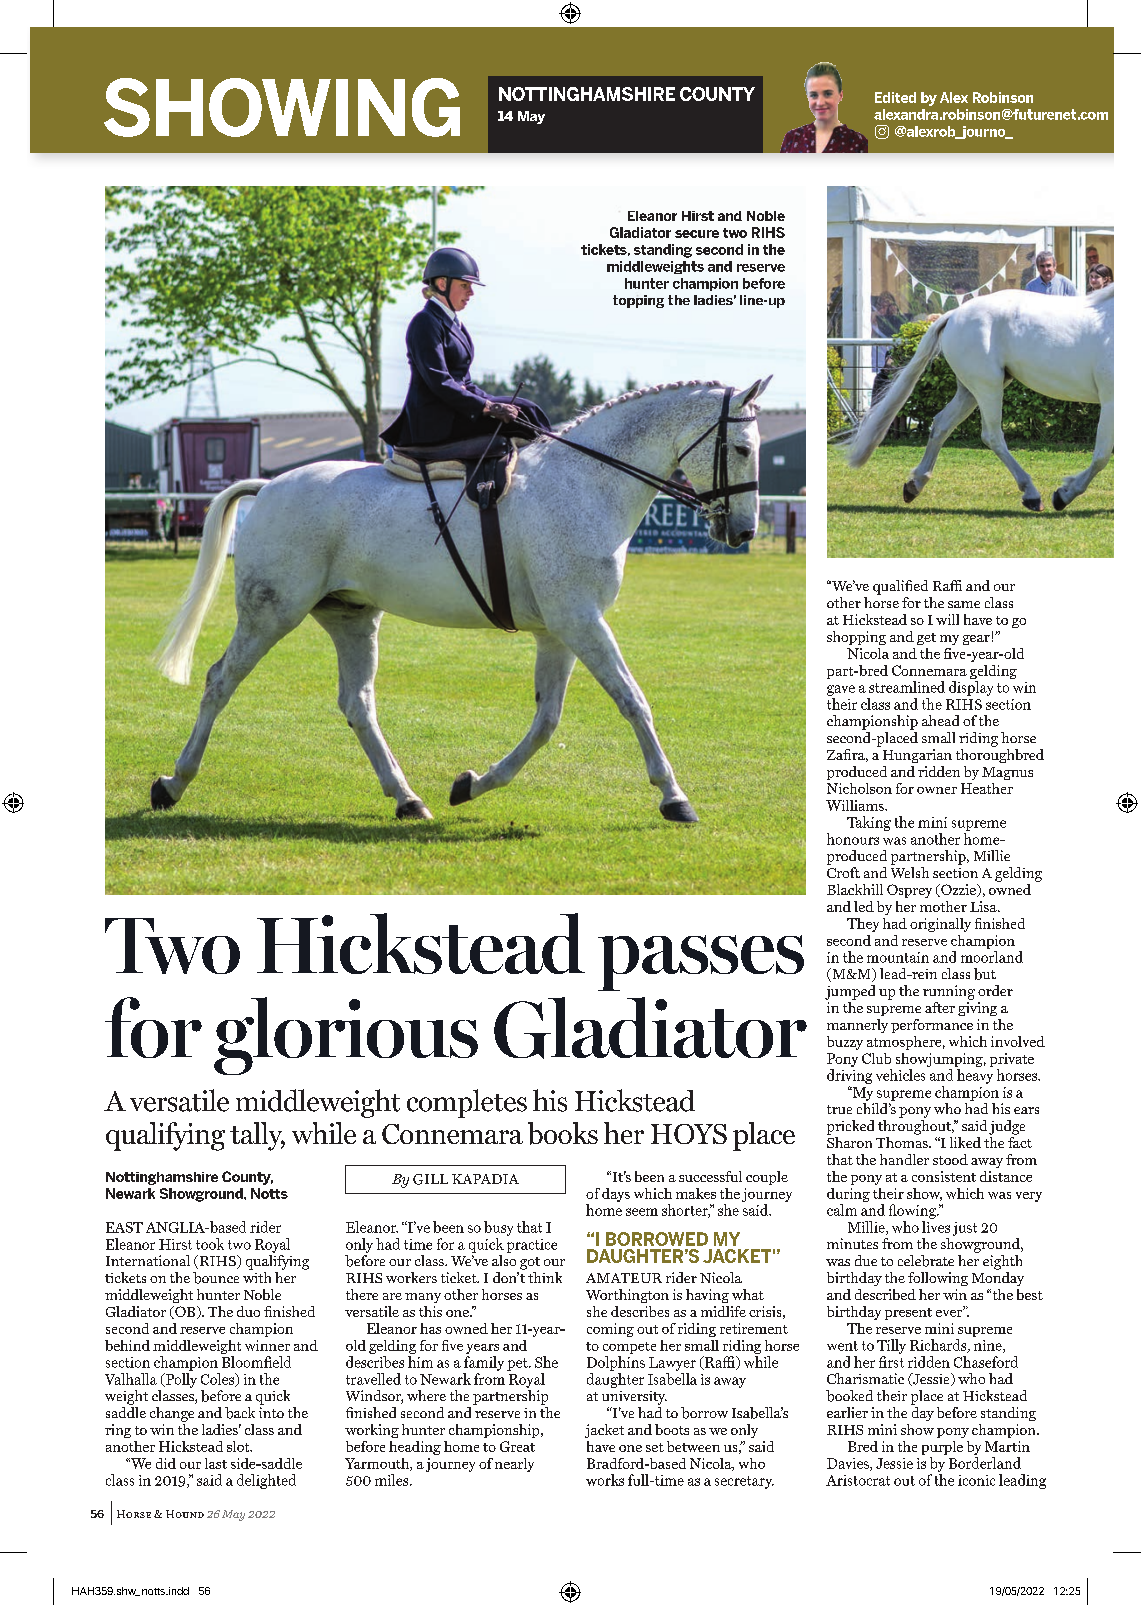  Describe the element at coordinates (932, 1026) in the screenshot. I see `performance` at that location.
